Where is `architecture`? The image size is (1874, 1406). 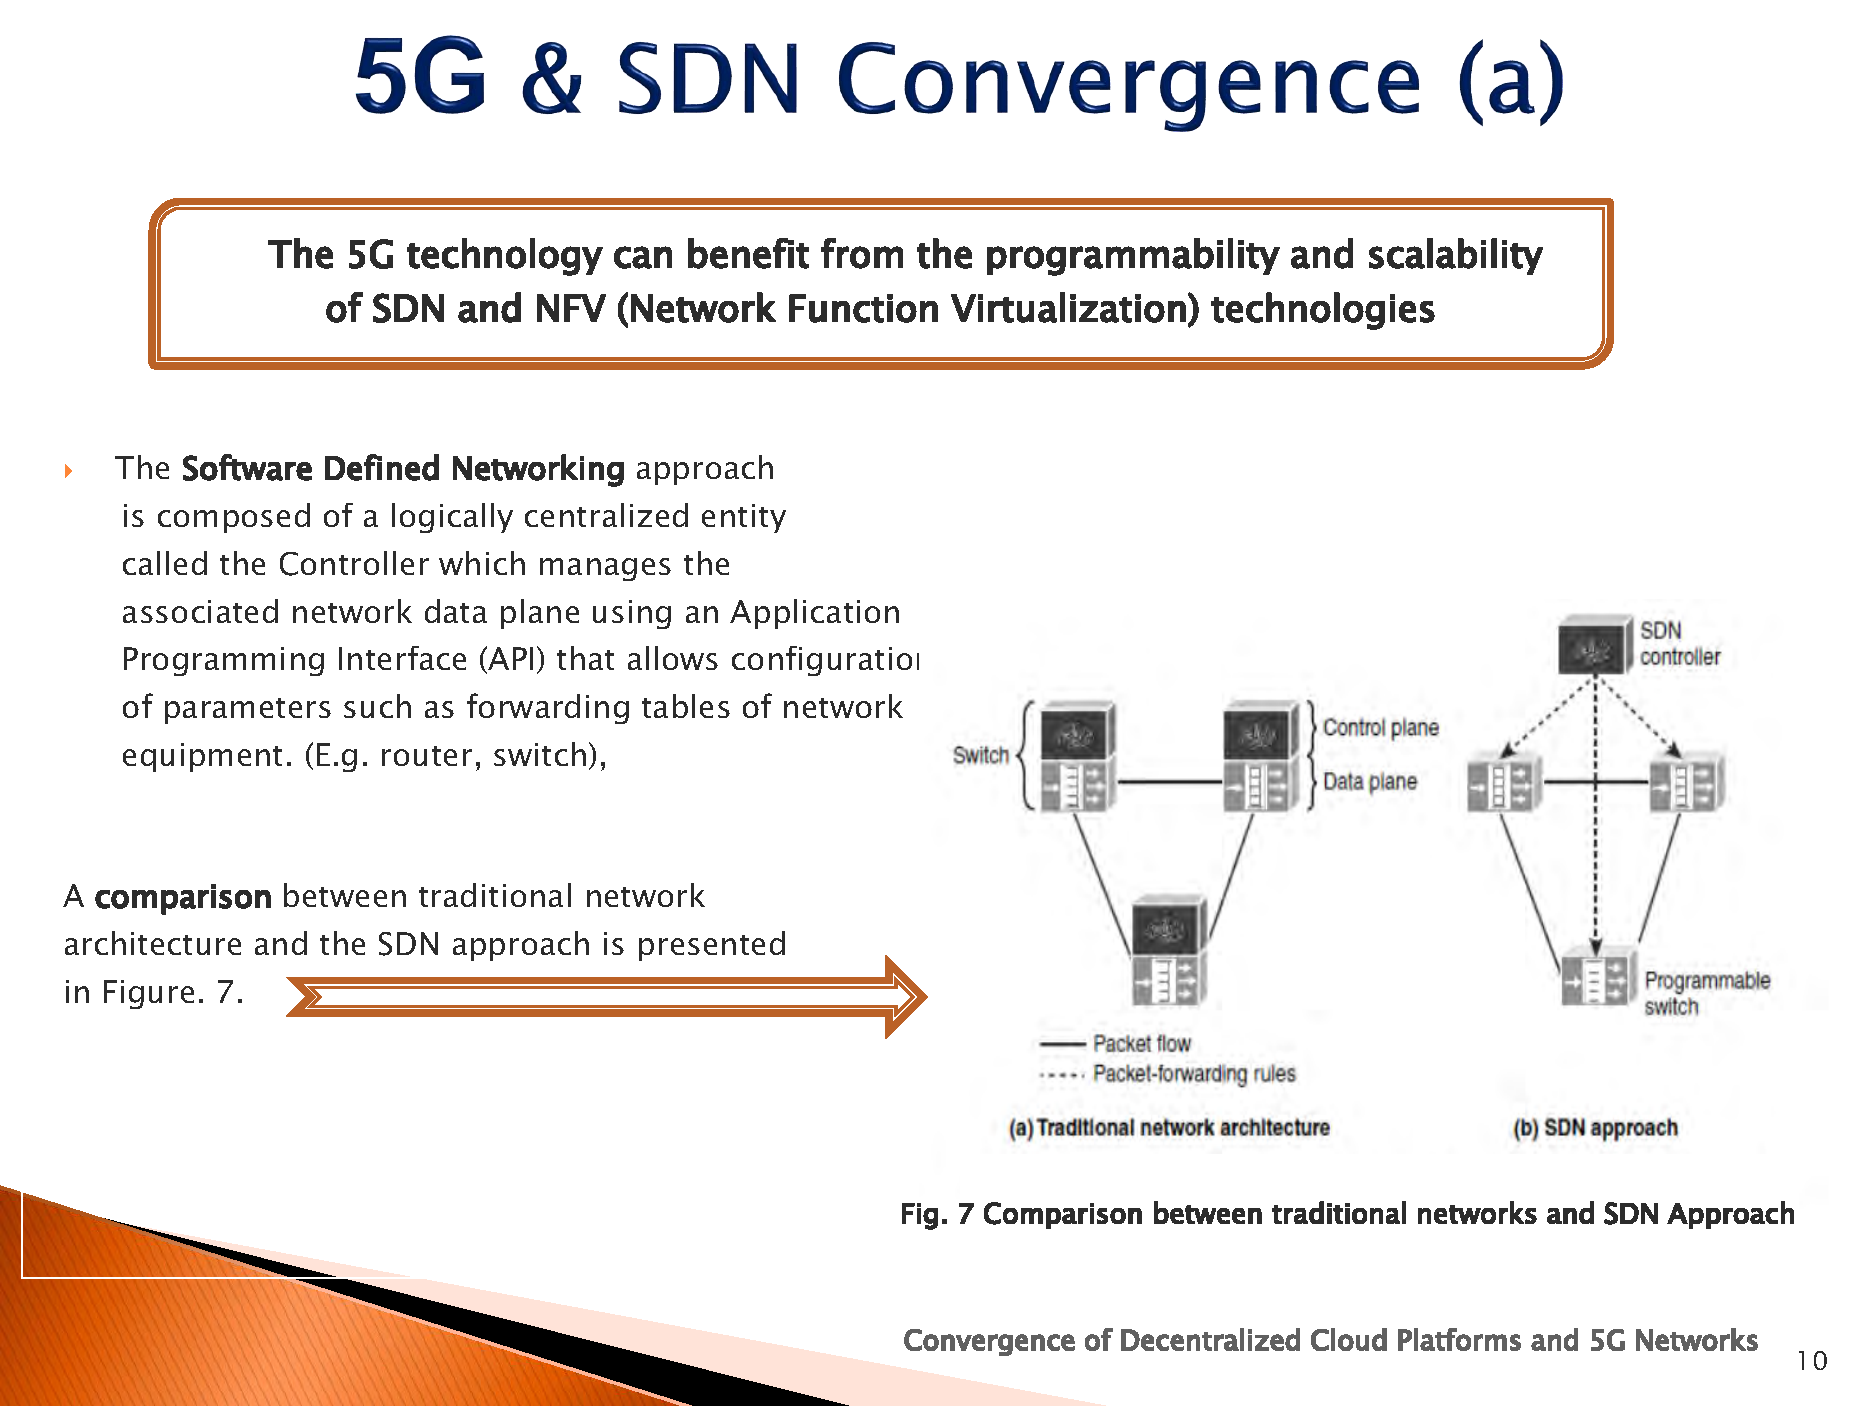 architecture is located at coordinates (153, 943).
